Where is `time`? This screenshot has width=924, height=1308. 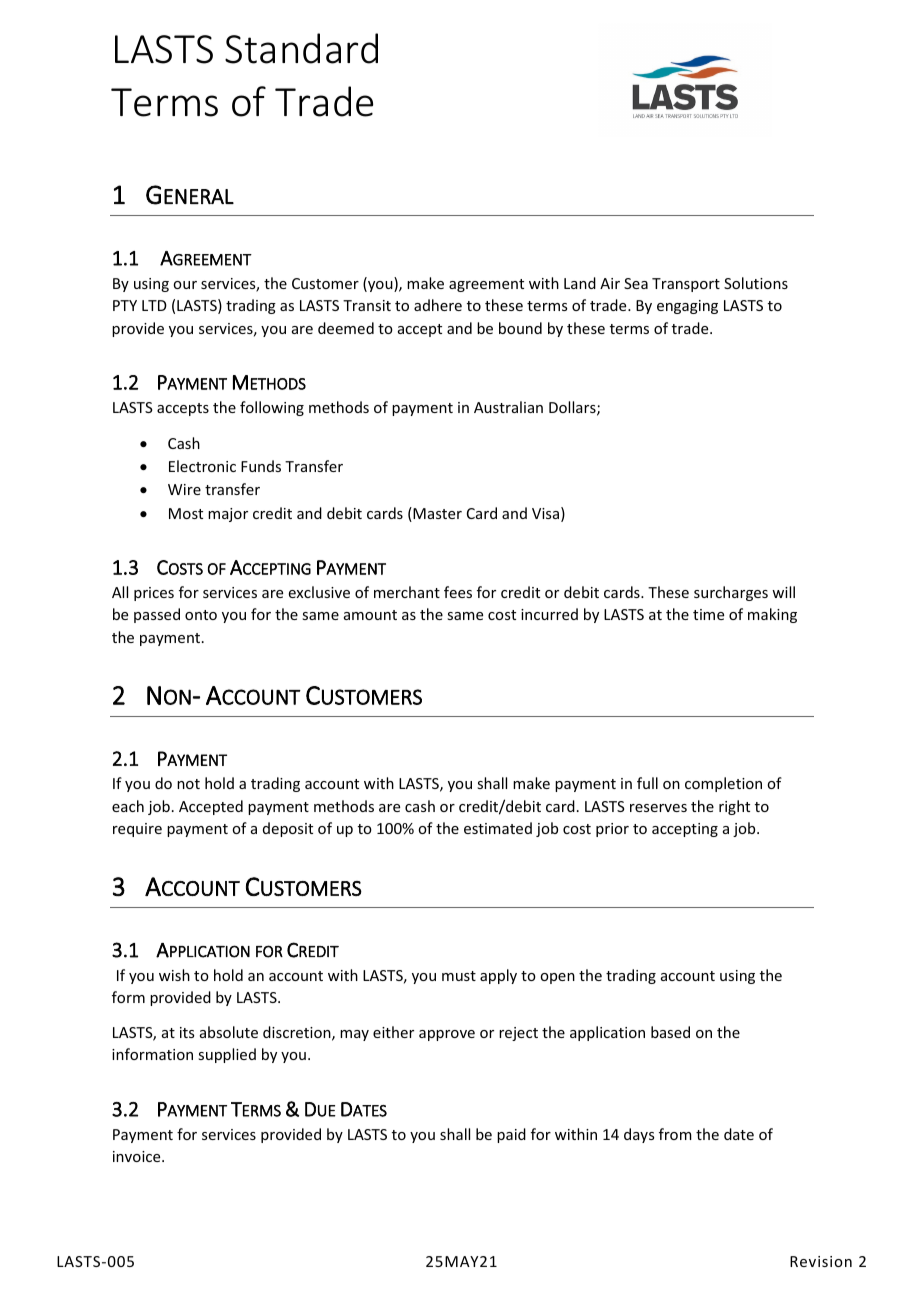
time is located at coordinates (708, 614).
